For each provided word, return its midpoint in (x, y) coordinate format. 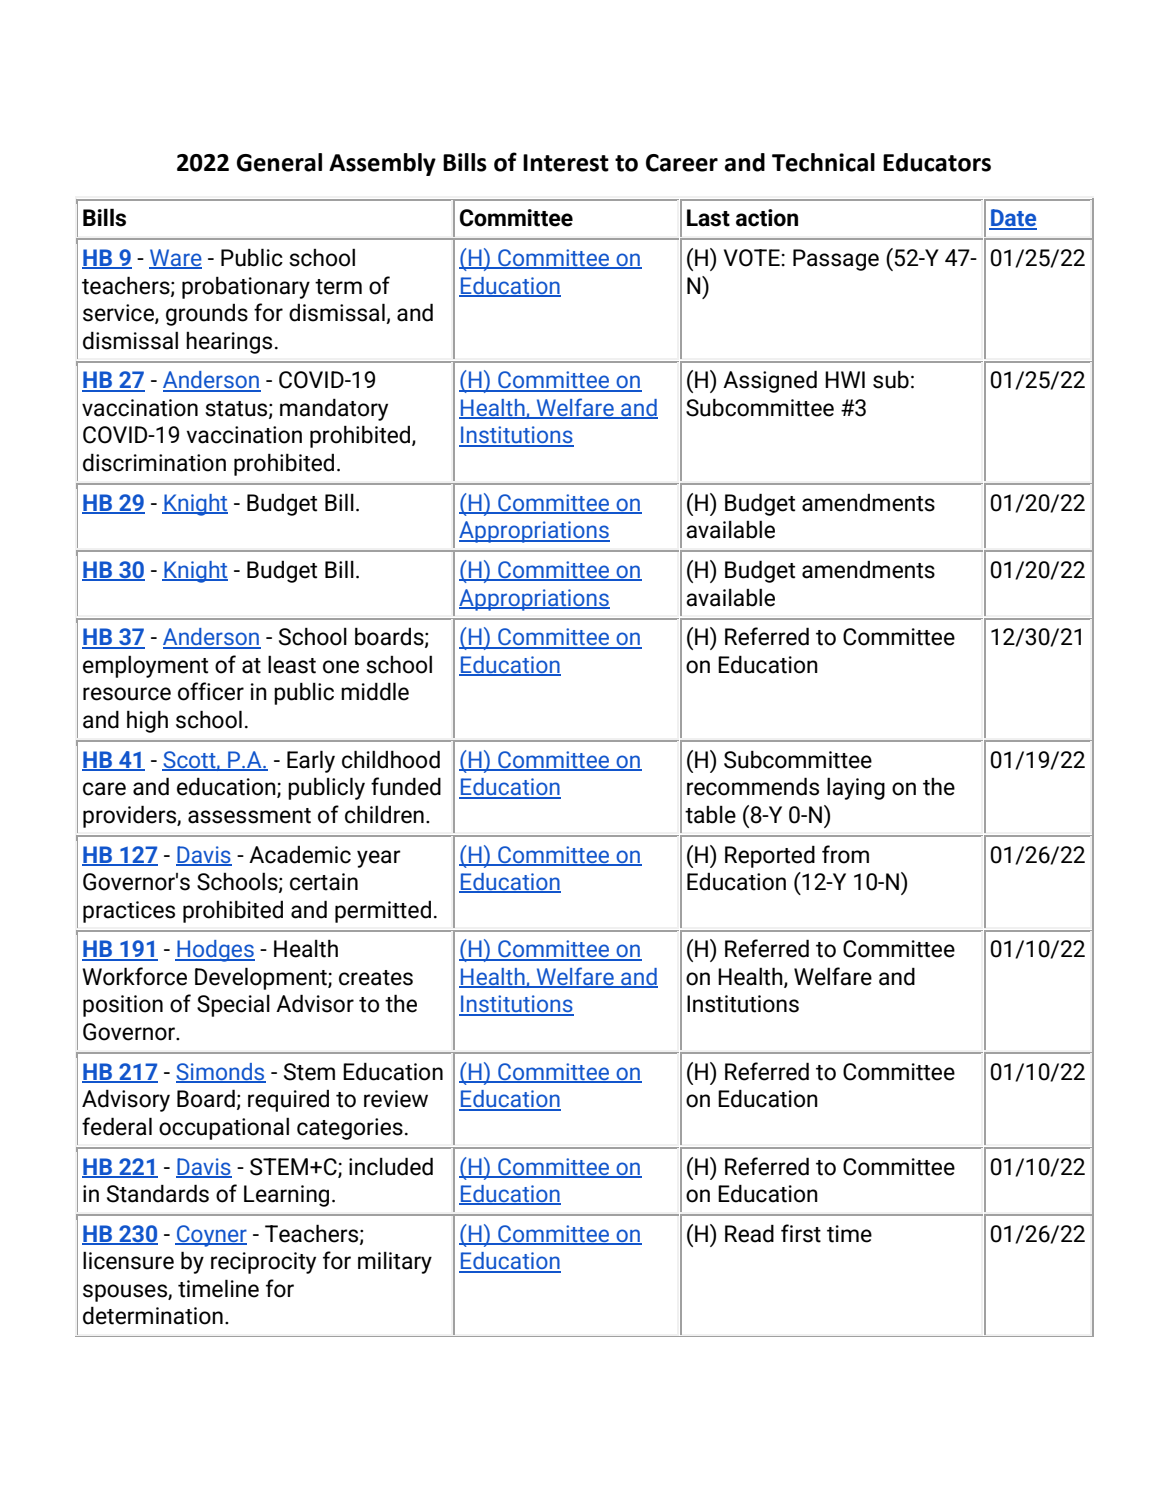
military (395, 1263)
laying (856, 788)
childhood (391, 759)
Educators (937, 162)
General (279, 162)
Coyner (211, 1236)
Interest (566, 163)
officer (211, 691)
